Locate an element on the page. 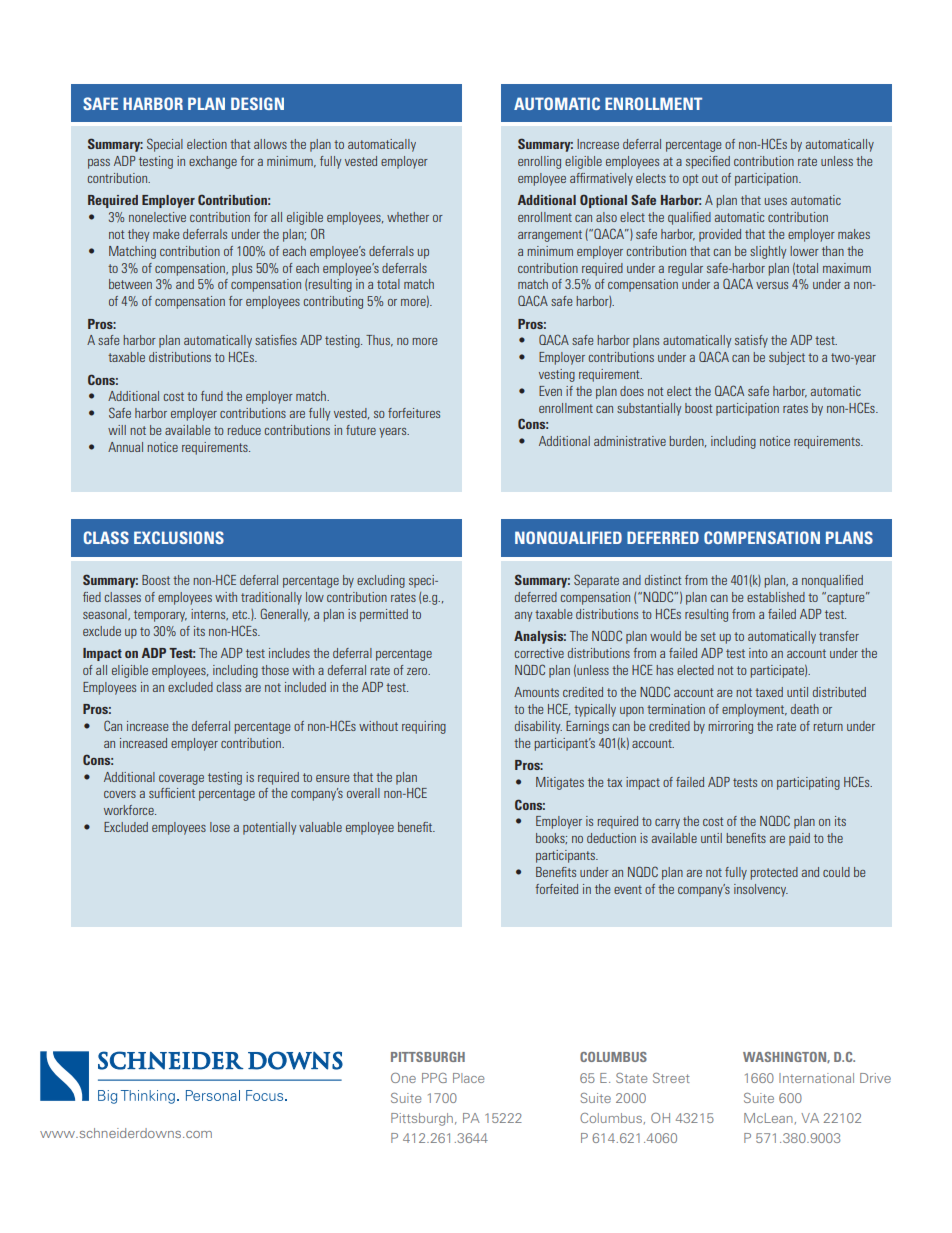 The width and height of the document is (952, 1233). PPG is located at coordinates (434, 1078).
